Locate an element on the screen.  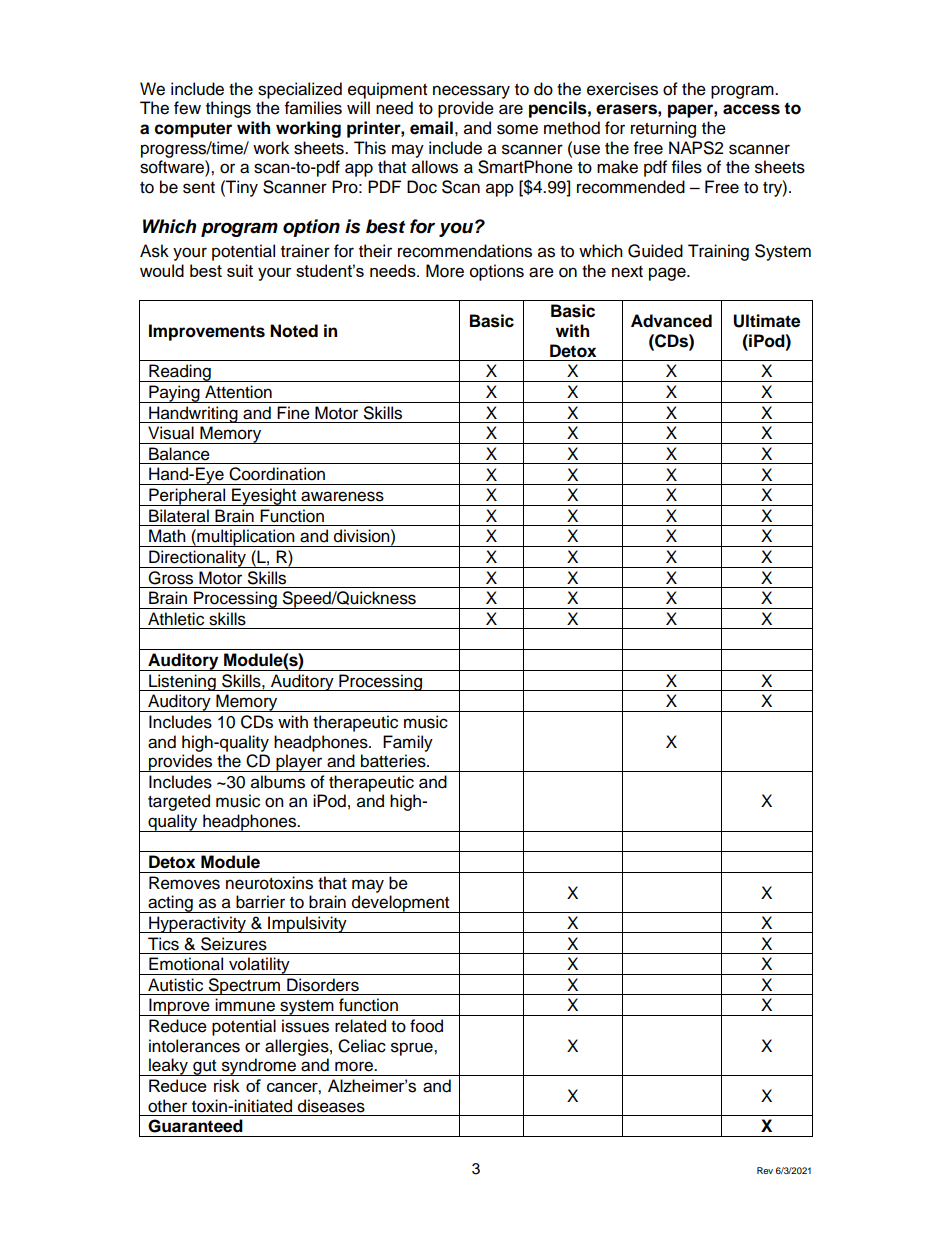
Advanced is located at coordinates (671, 321).
